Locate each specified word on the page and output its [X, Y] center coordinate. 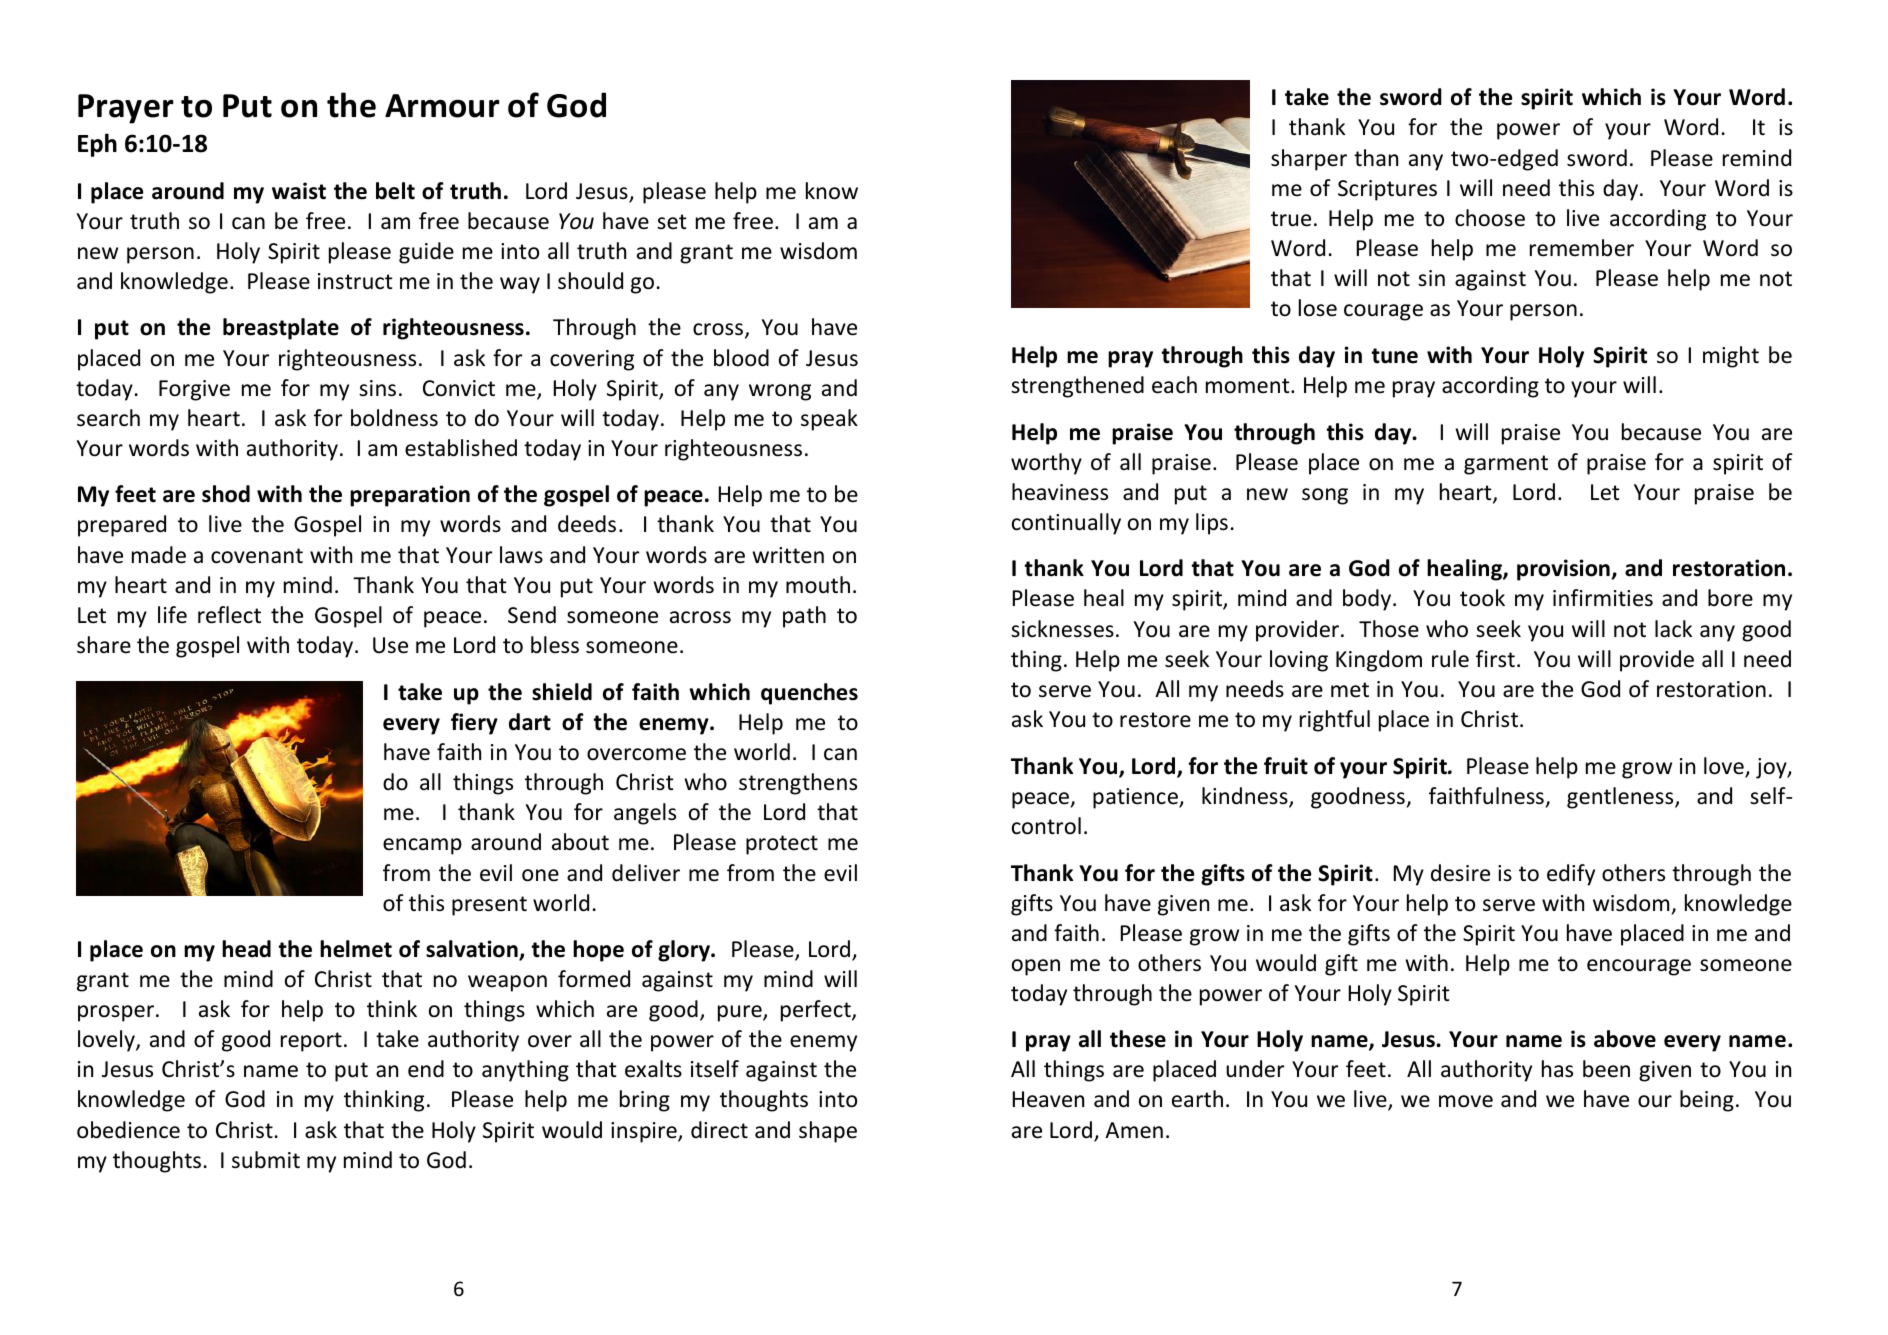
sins [377, 388]
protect [782, 845]
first [1495, 659]
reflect [229, 615]
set [672, 222]
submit [266, 1160]
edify [1571, 875]
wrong [780, 392]
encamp [422, 846]
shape [828, 1132]
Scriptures [1387, 190]
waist [299, 191]
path [804, 617]
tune [1394, 356]
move [1466, 1101]
